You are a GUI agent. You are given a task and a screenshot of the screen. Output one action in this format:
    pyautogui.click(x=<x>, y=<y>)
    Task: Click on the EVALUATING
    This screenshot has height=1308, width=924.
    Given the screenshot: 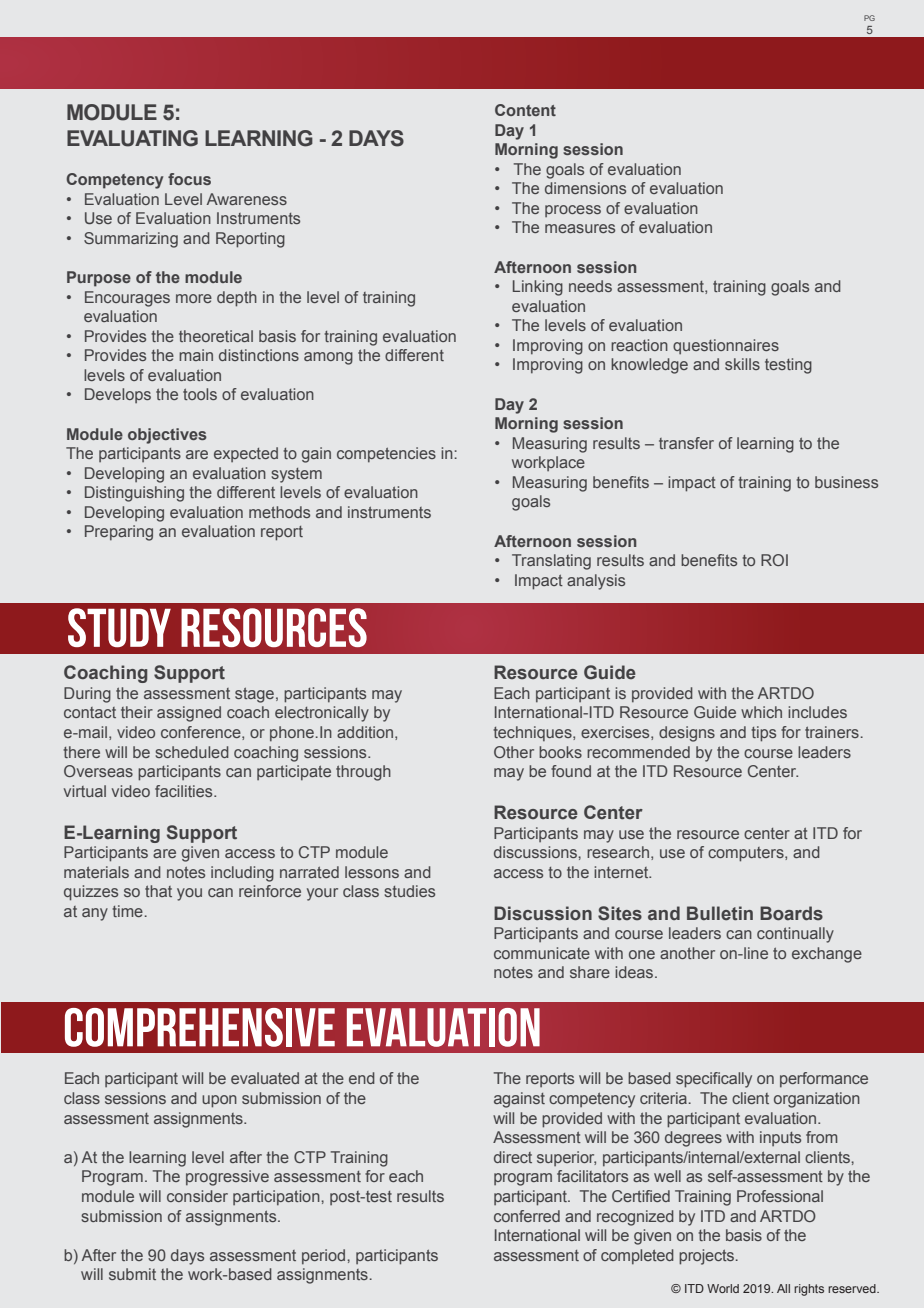 What is the action you would take?
    pyautogui.click(x=132, y=138)
